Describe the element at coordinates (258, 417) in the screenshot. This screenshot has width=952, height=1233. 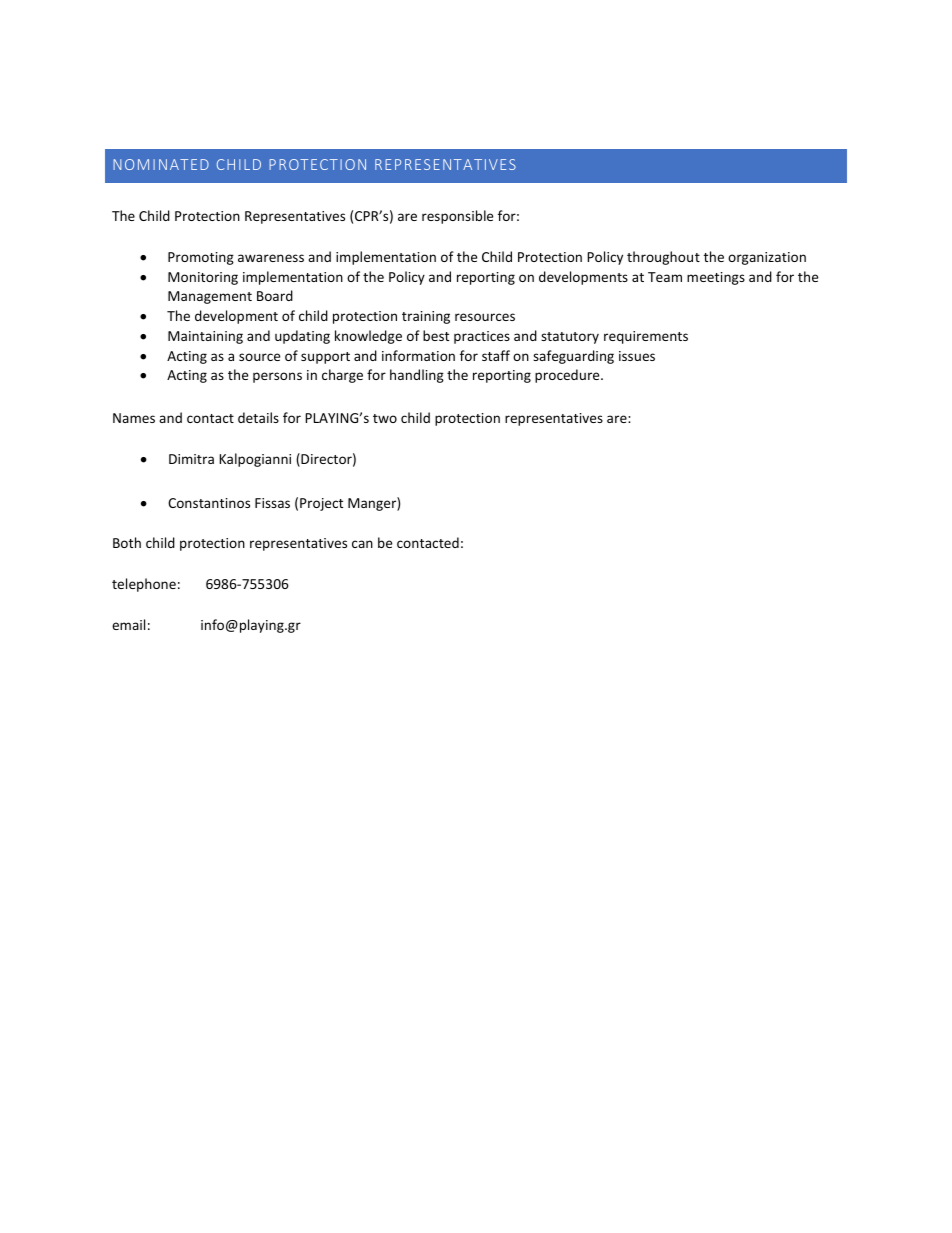
I see `details` at that location.
